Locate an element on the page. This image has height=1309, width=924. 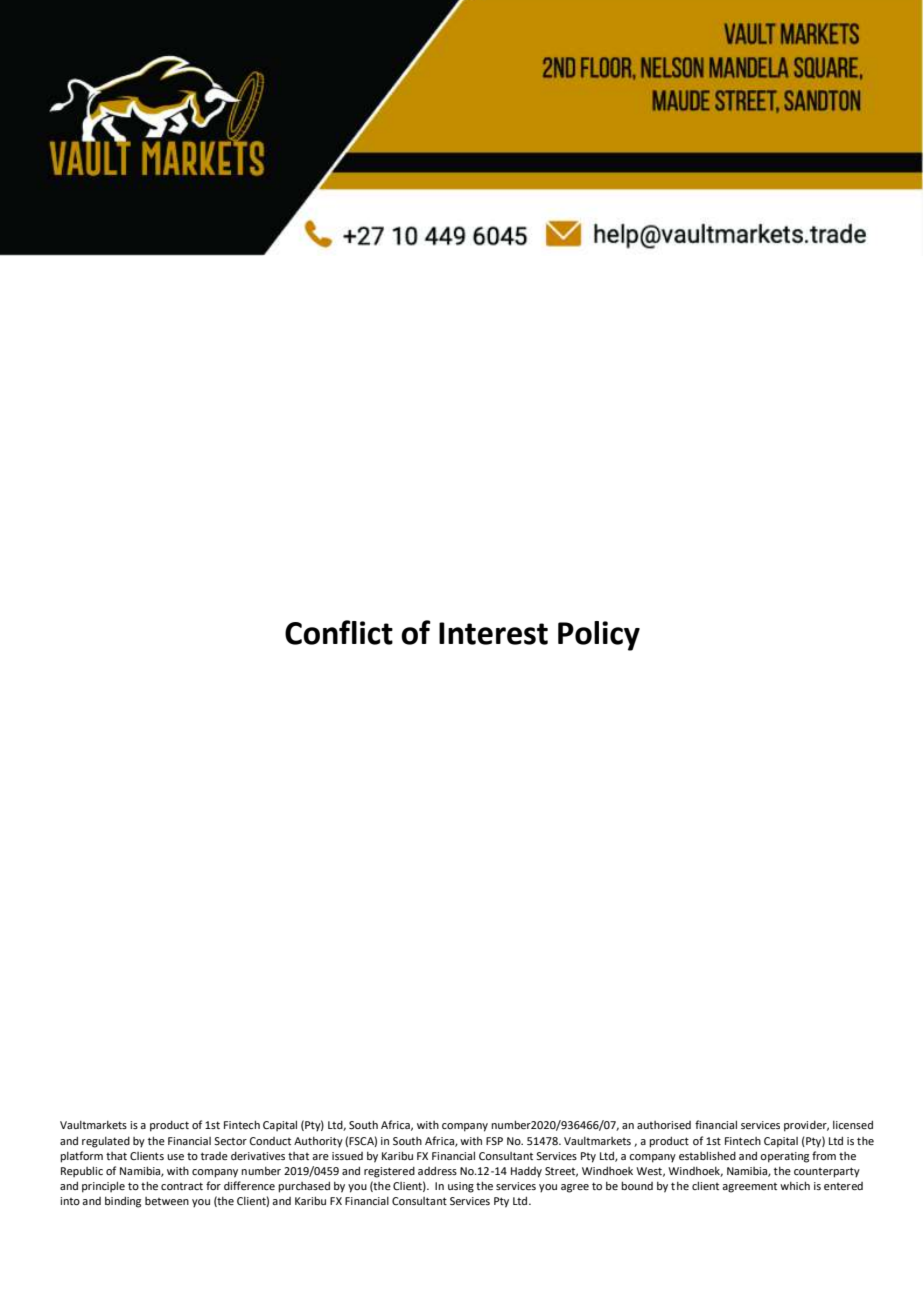
Interest is located at coordinates (493, 633).
